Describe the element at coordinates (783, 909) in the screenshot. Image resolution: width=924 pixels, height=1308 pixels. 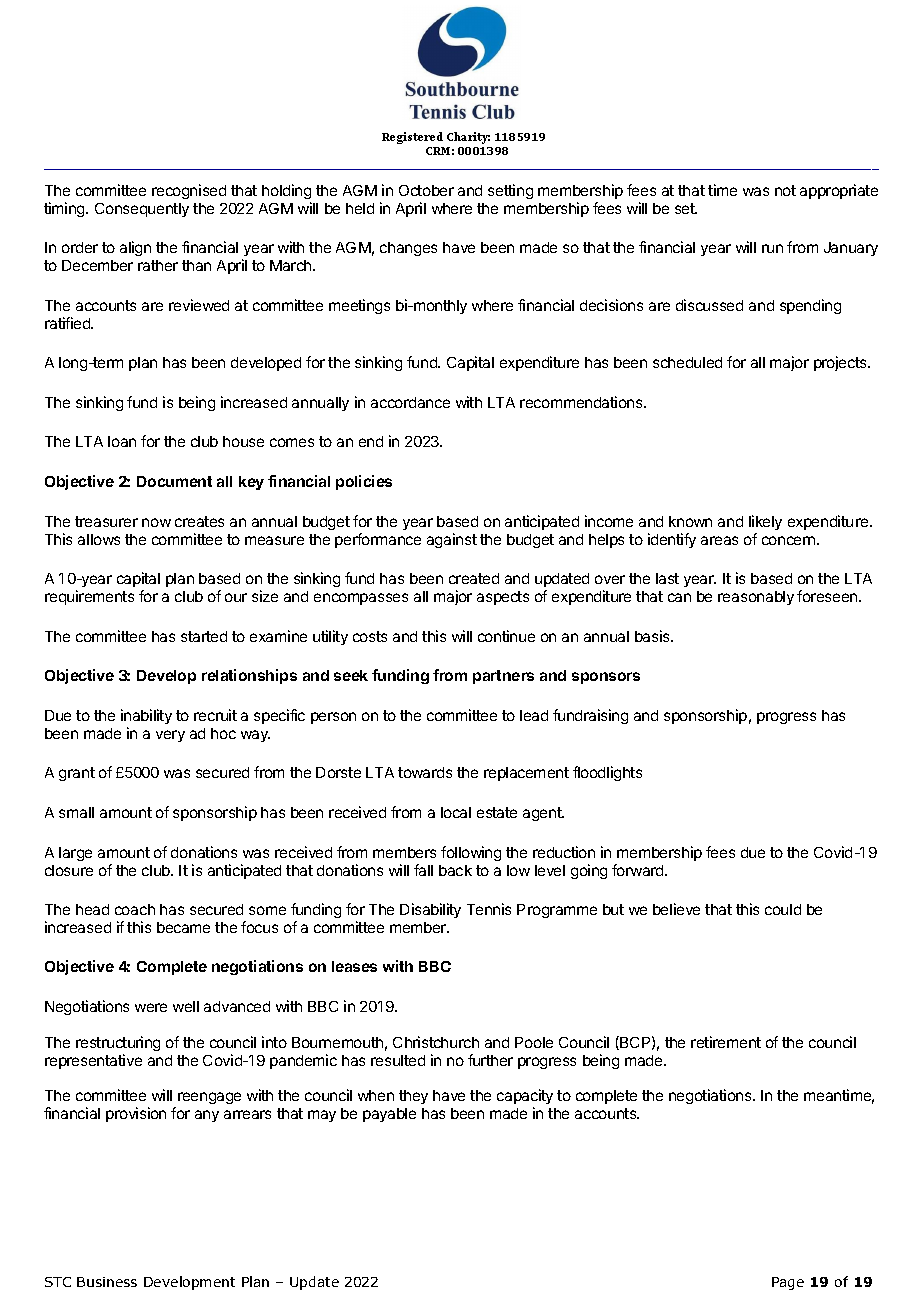
I see `could` at that location.
